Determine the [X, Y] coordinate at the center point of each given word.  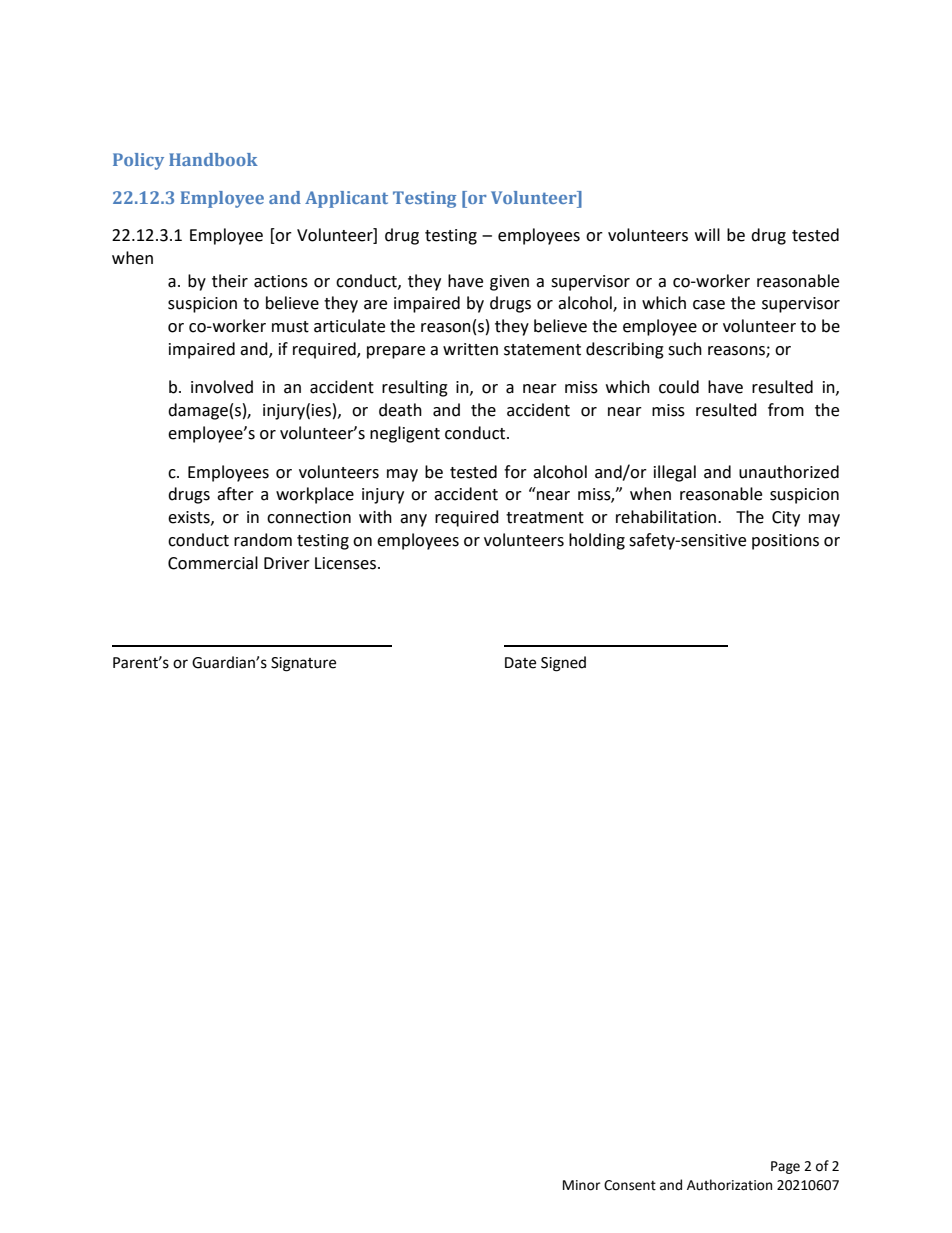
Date [520, 663]
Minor [581, 1185]
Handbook [213, 159]
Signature [303, 664]
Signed [563, 664]
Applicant [346, 199]
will [707, 234]
